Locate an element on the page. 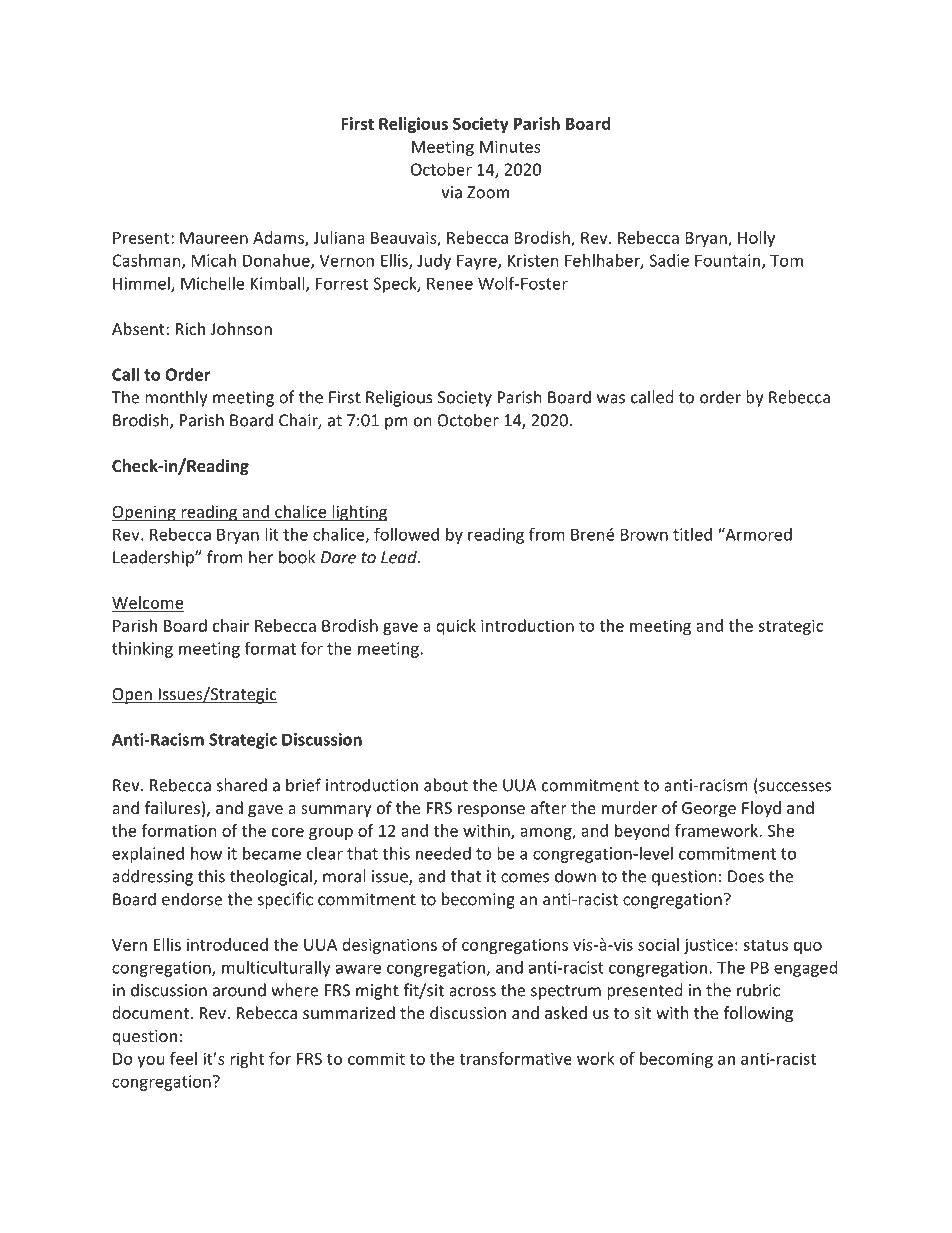 This page has width=952, height=1233. quick is located at coordinates (456, 627).
